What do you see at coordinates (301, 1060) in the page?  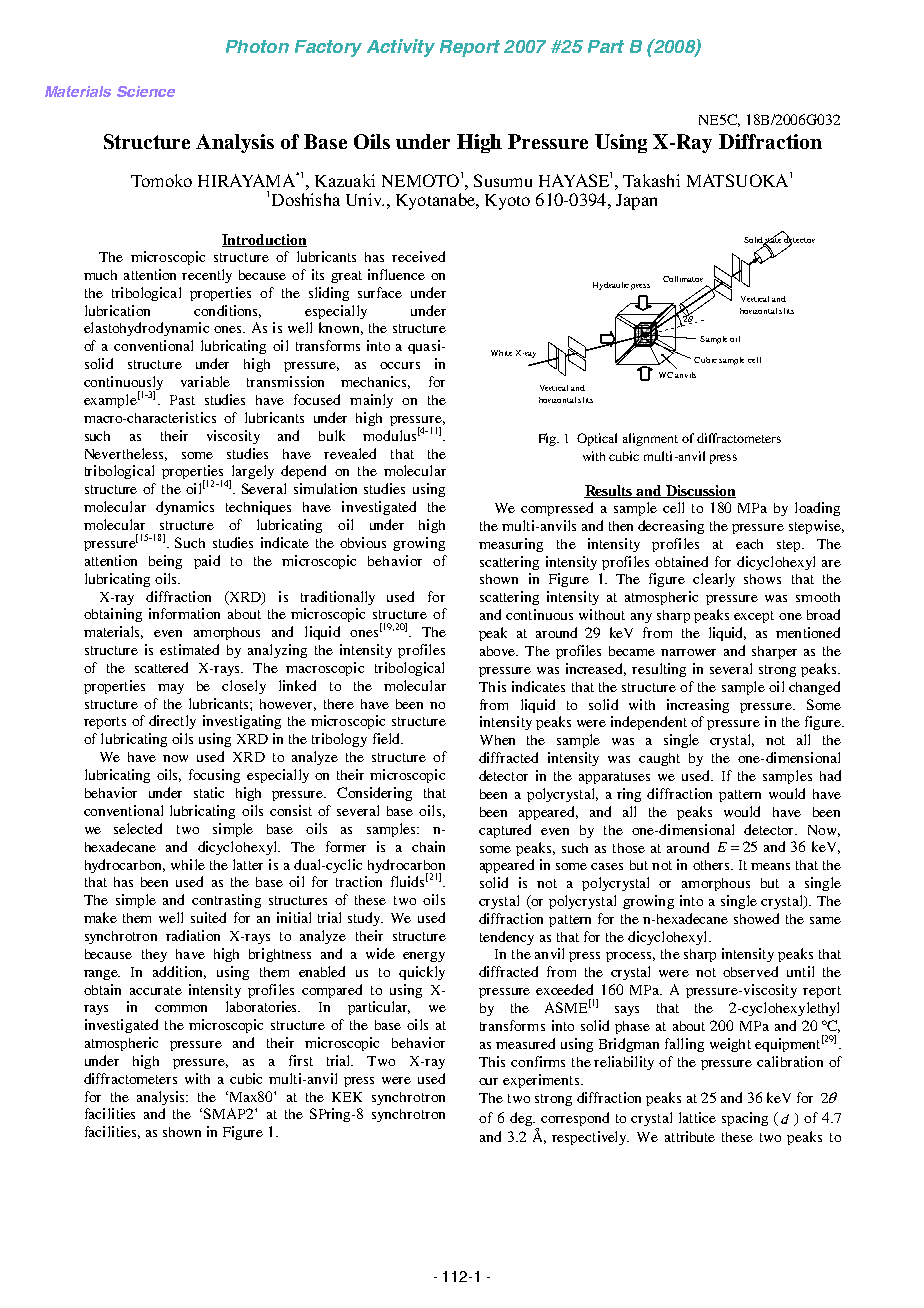 I see `first` at bounding box center [301, 1060].
